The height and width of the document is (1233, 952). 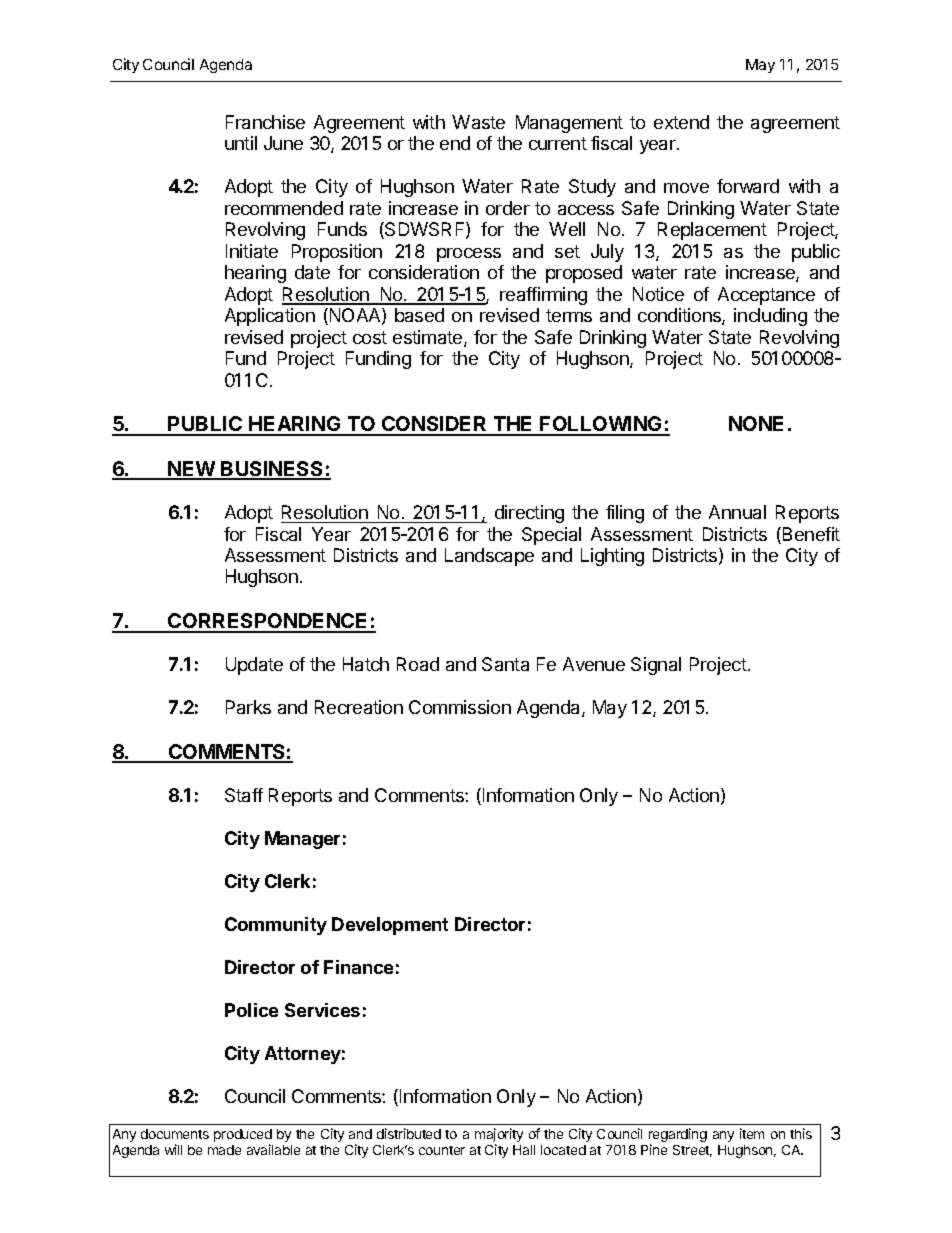 What do you see at coordinates (478, 122) in the document?
I see `Waste` at bounding box center [478, 122].
